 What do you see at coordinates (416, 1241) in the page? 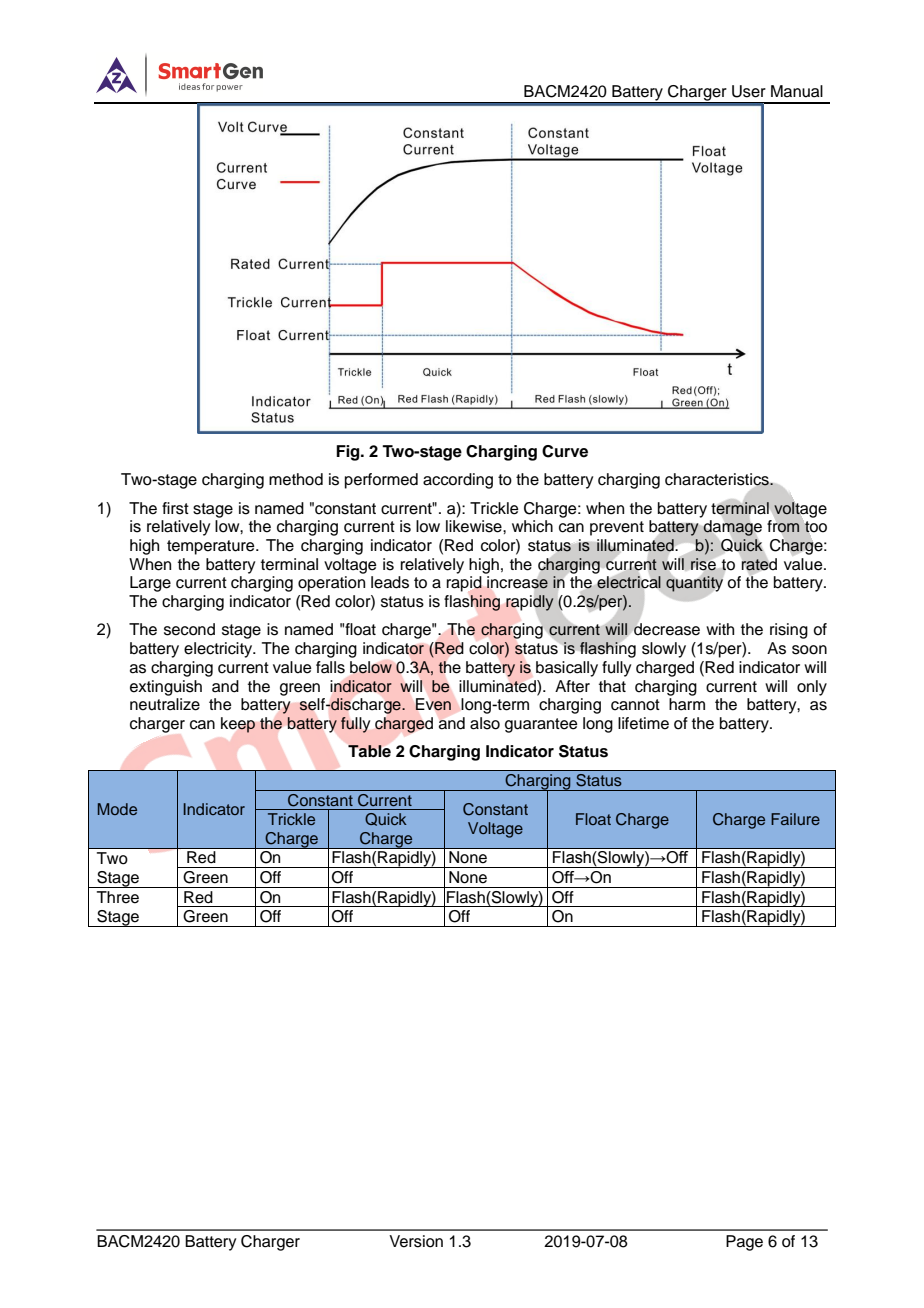
I see `Version` at bounding box center [416, 1241].
